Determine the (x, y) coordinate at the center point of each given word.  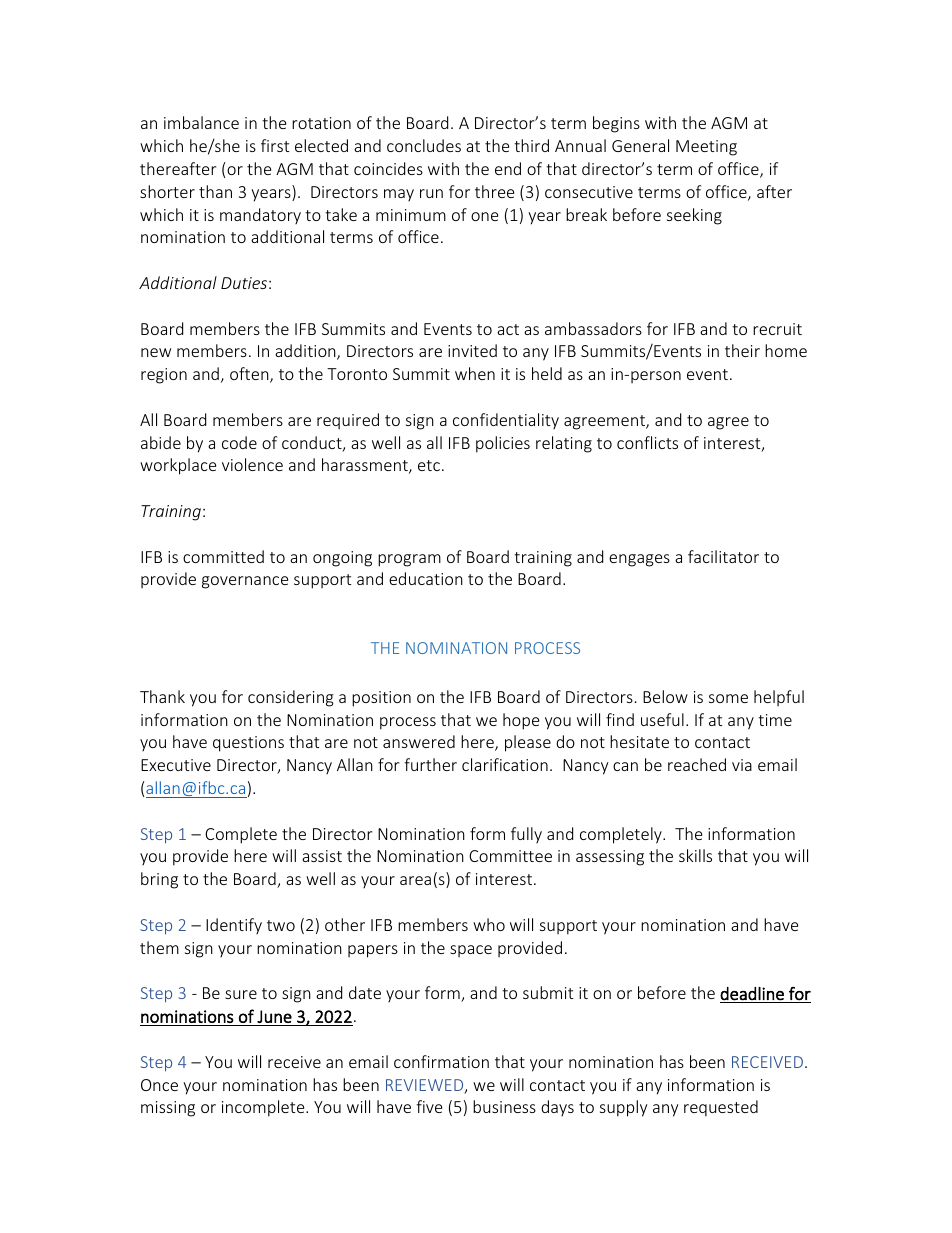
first (275, 145)
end (508, 168)
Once (159, 1085)
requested (721, 1108)
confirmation (441, 1061)
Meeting (706, 148)
